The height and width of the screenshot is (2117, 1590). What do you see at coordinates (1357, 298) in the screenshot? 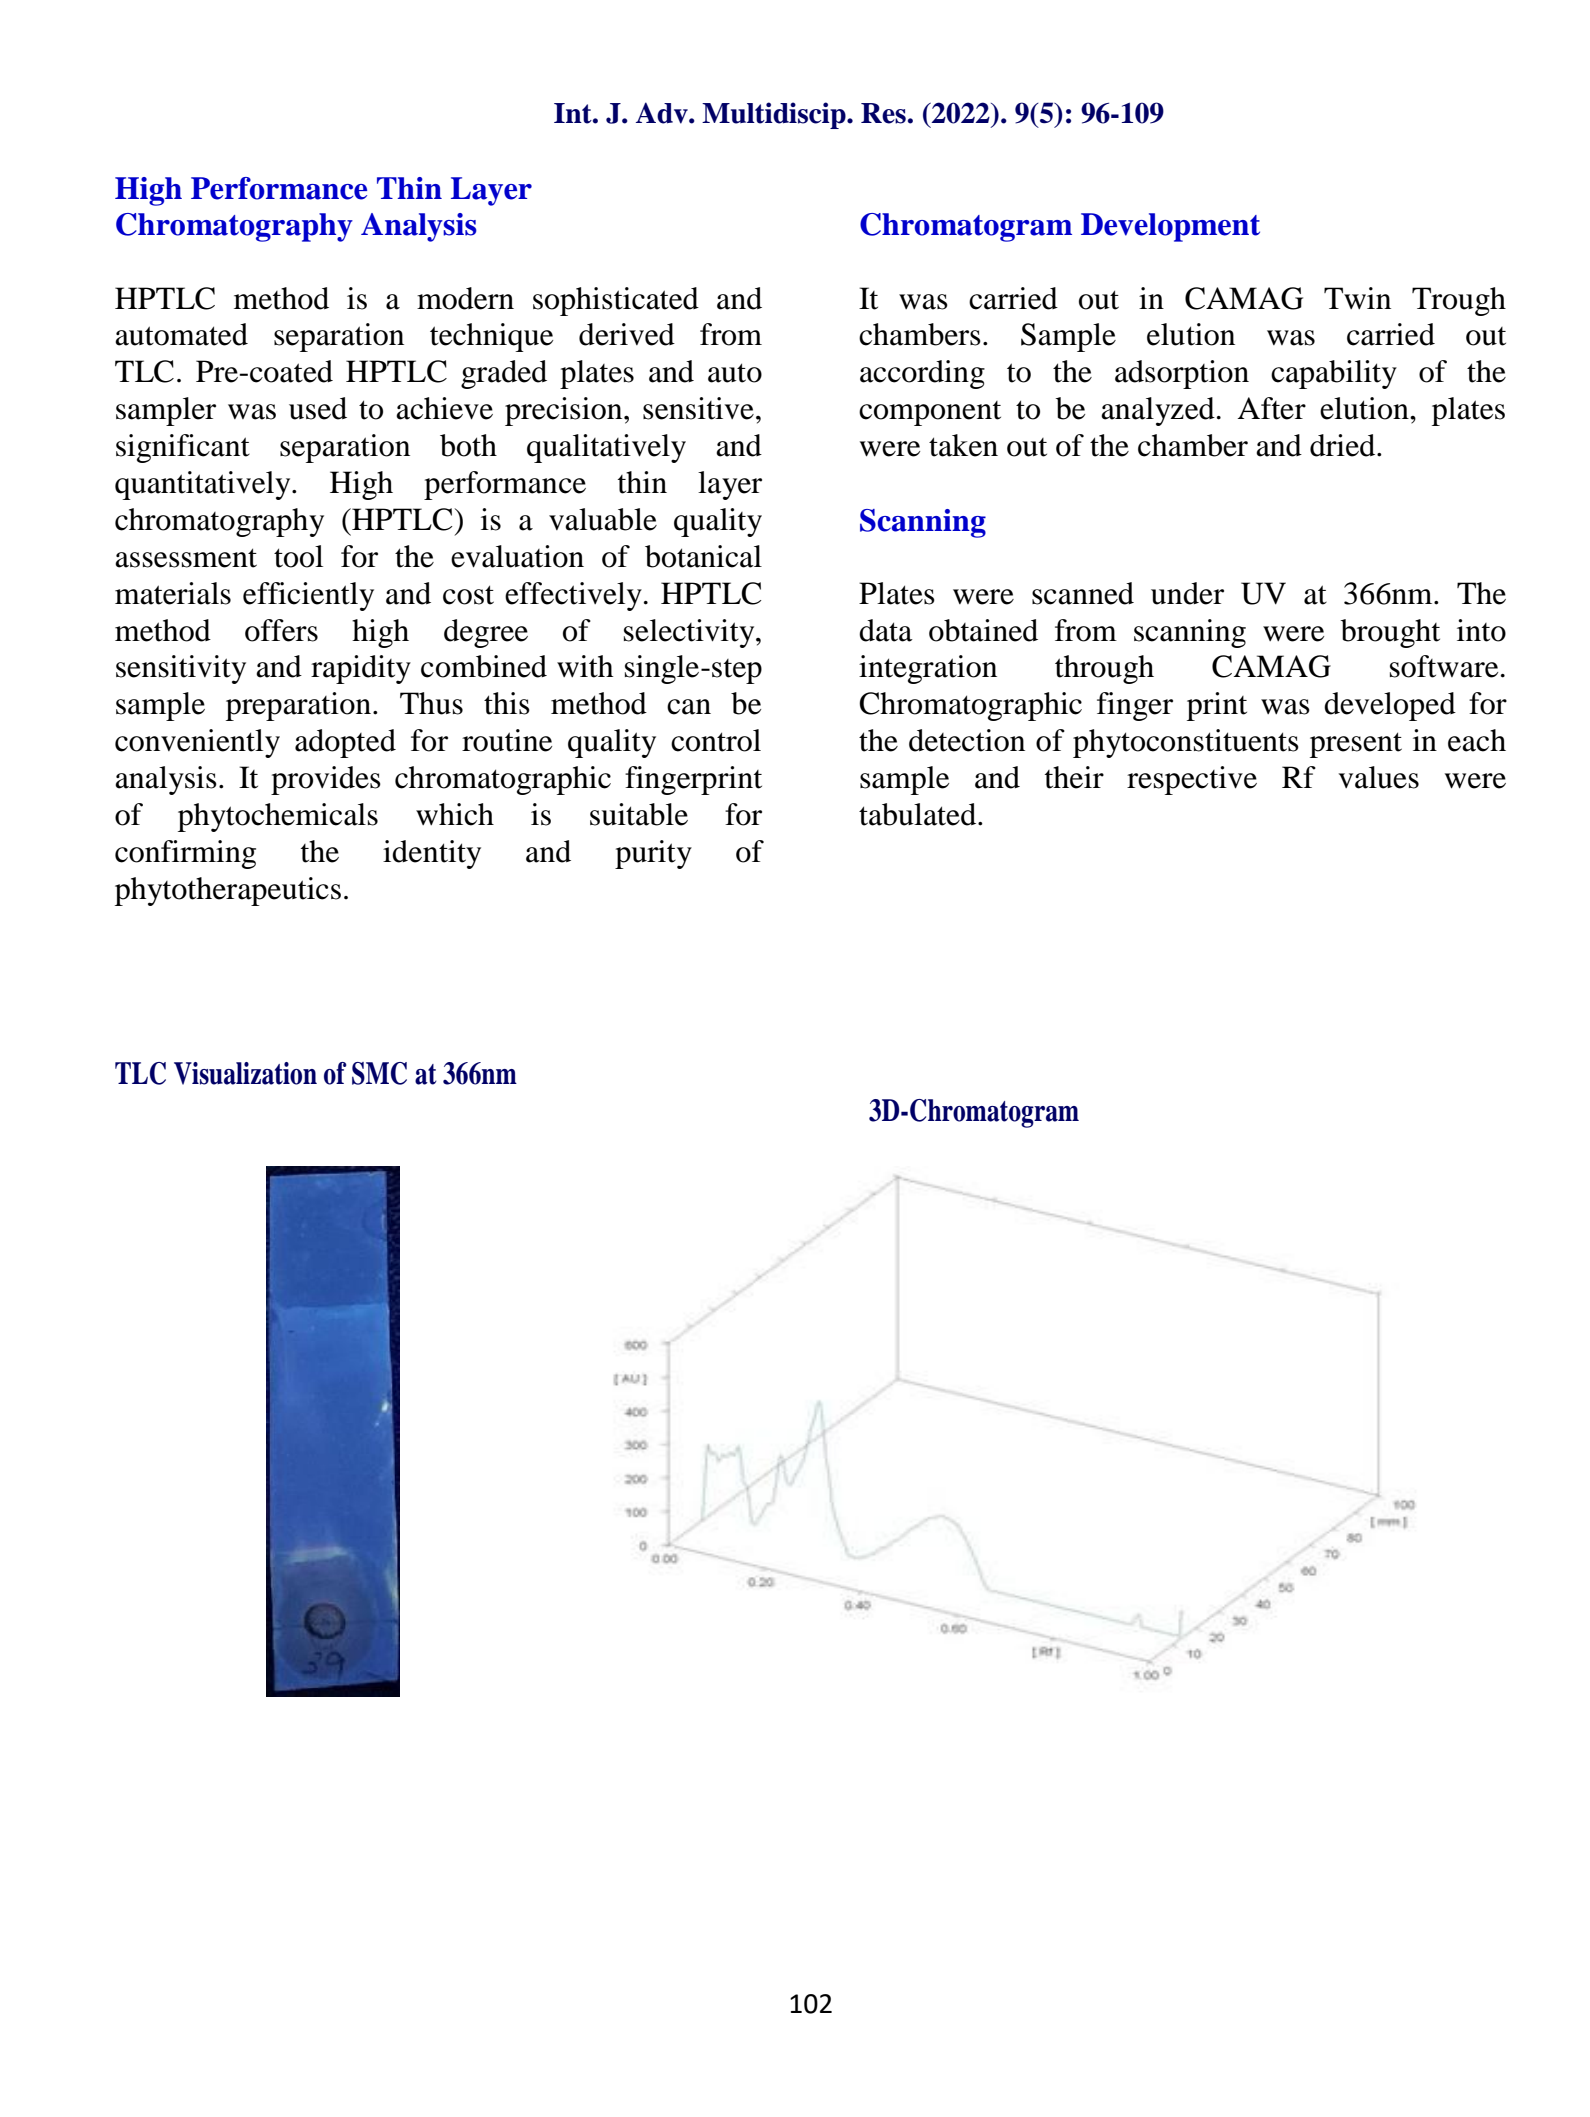
I see `Twin` at bounding box center [1357, 298].
